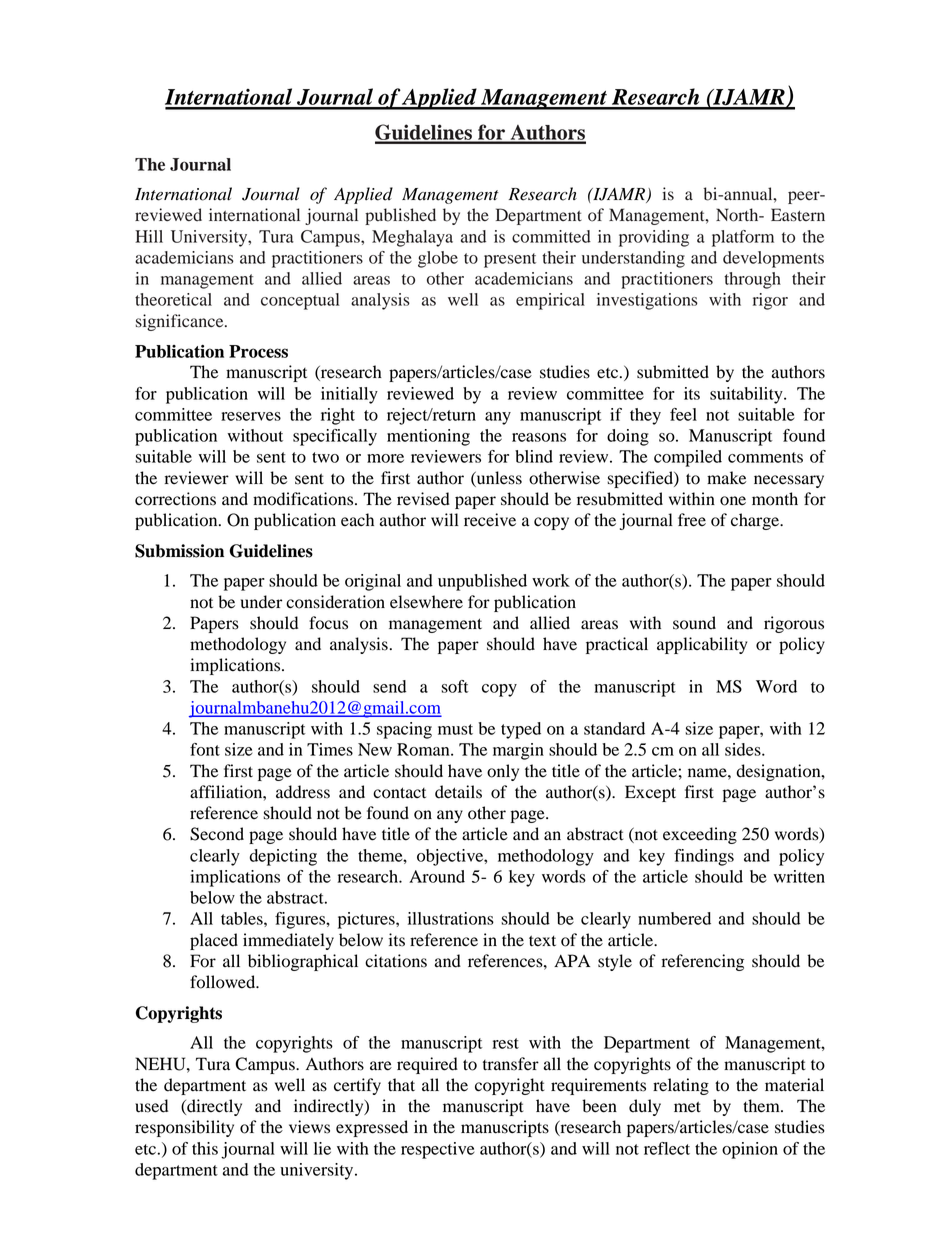  I want to click on respective, so click(438, 1150).
